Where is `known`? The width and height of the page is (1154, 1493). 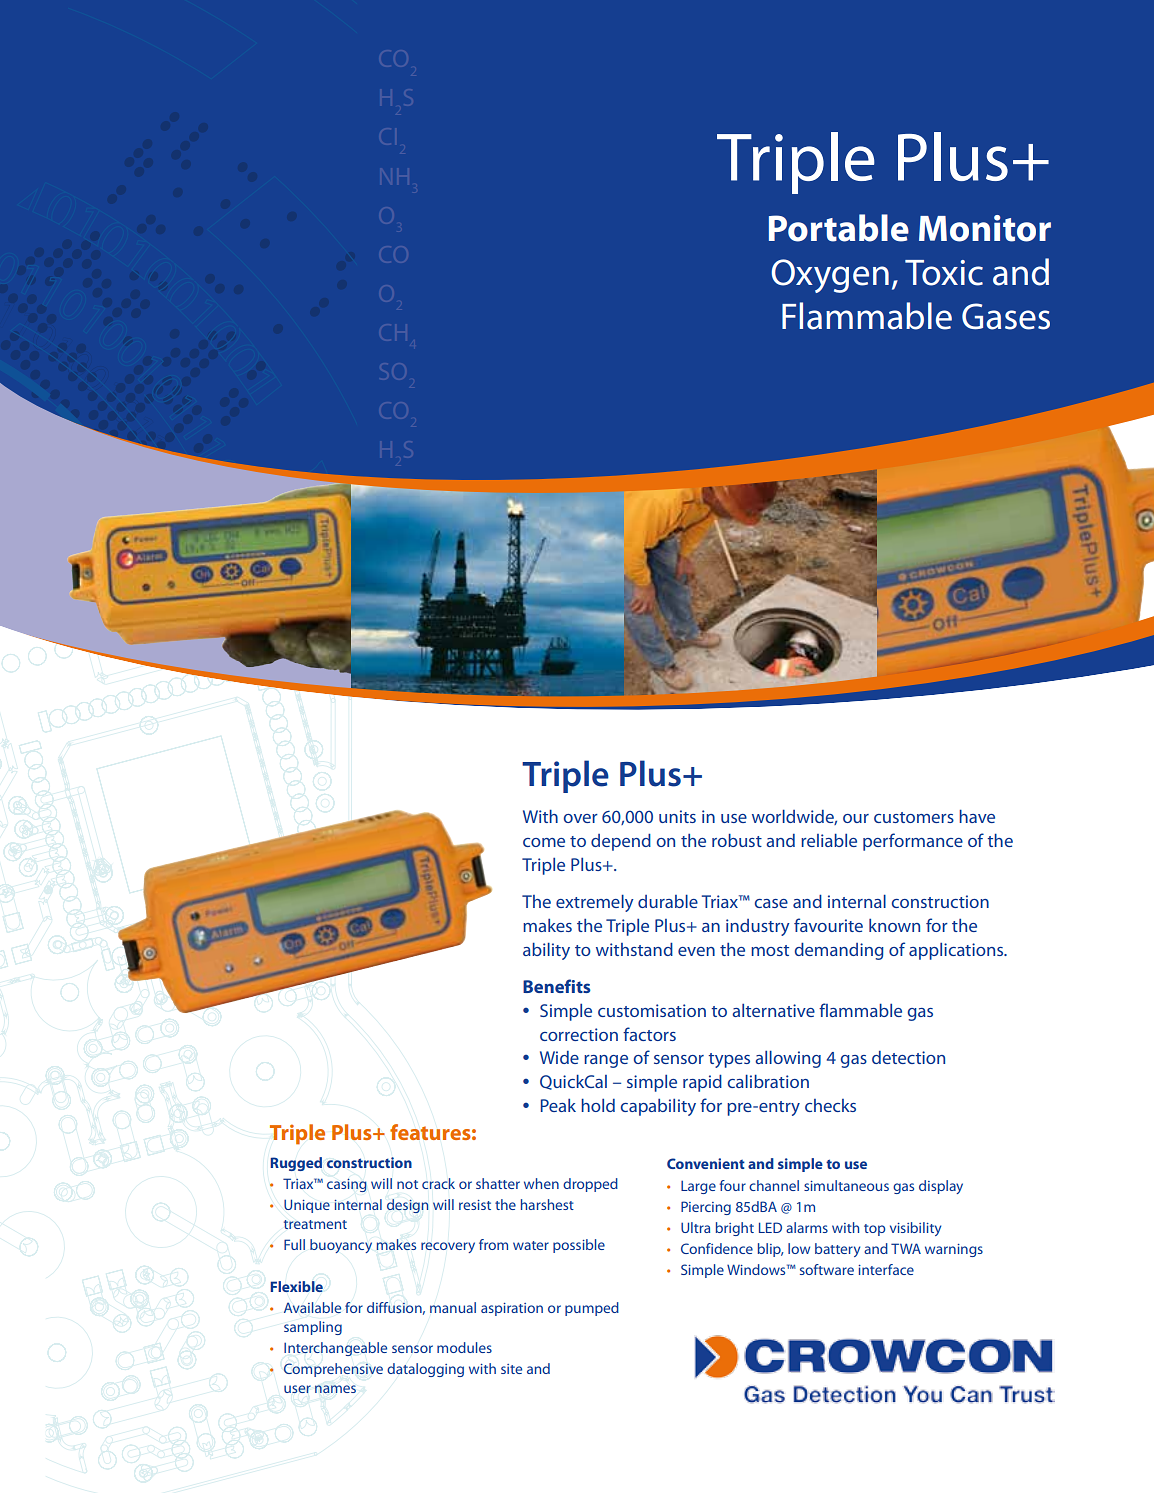 known is located at coordinates (894, 925).
